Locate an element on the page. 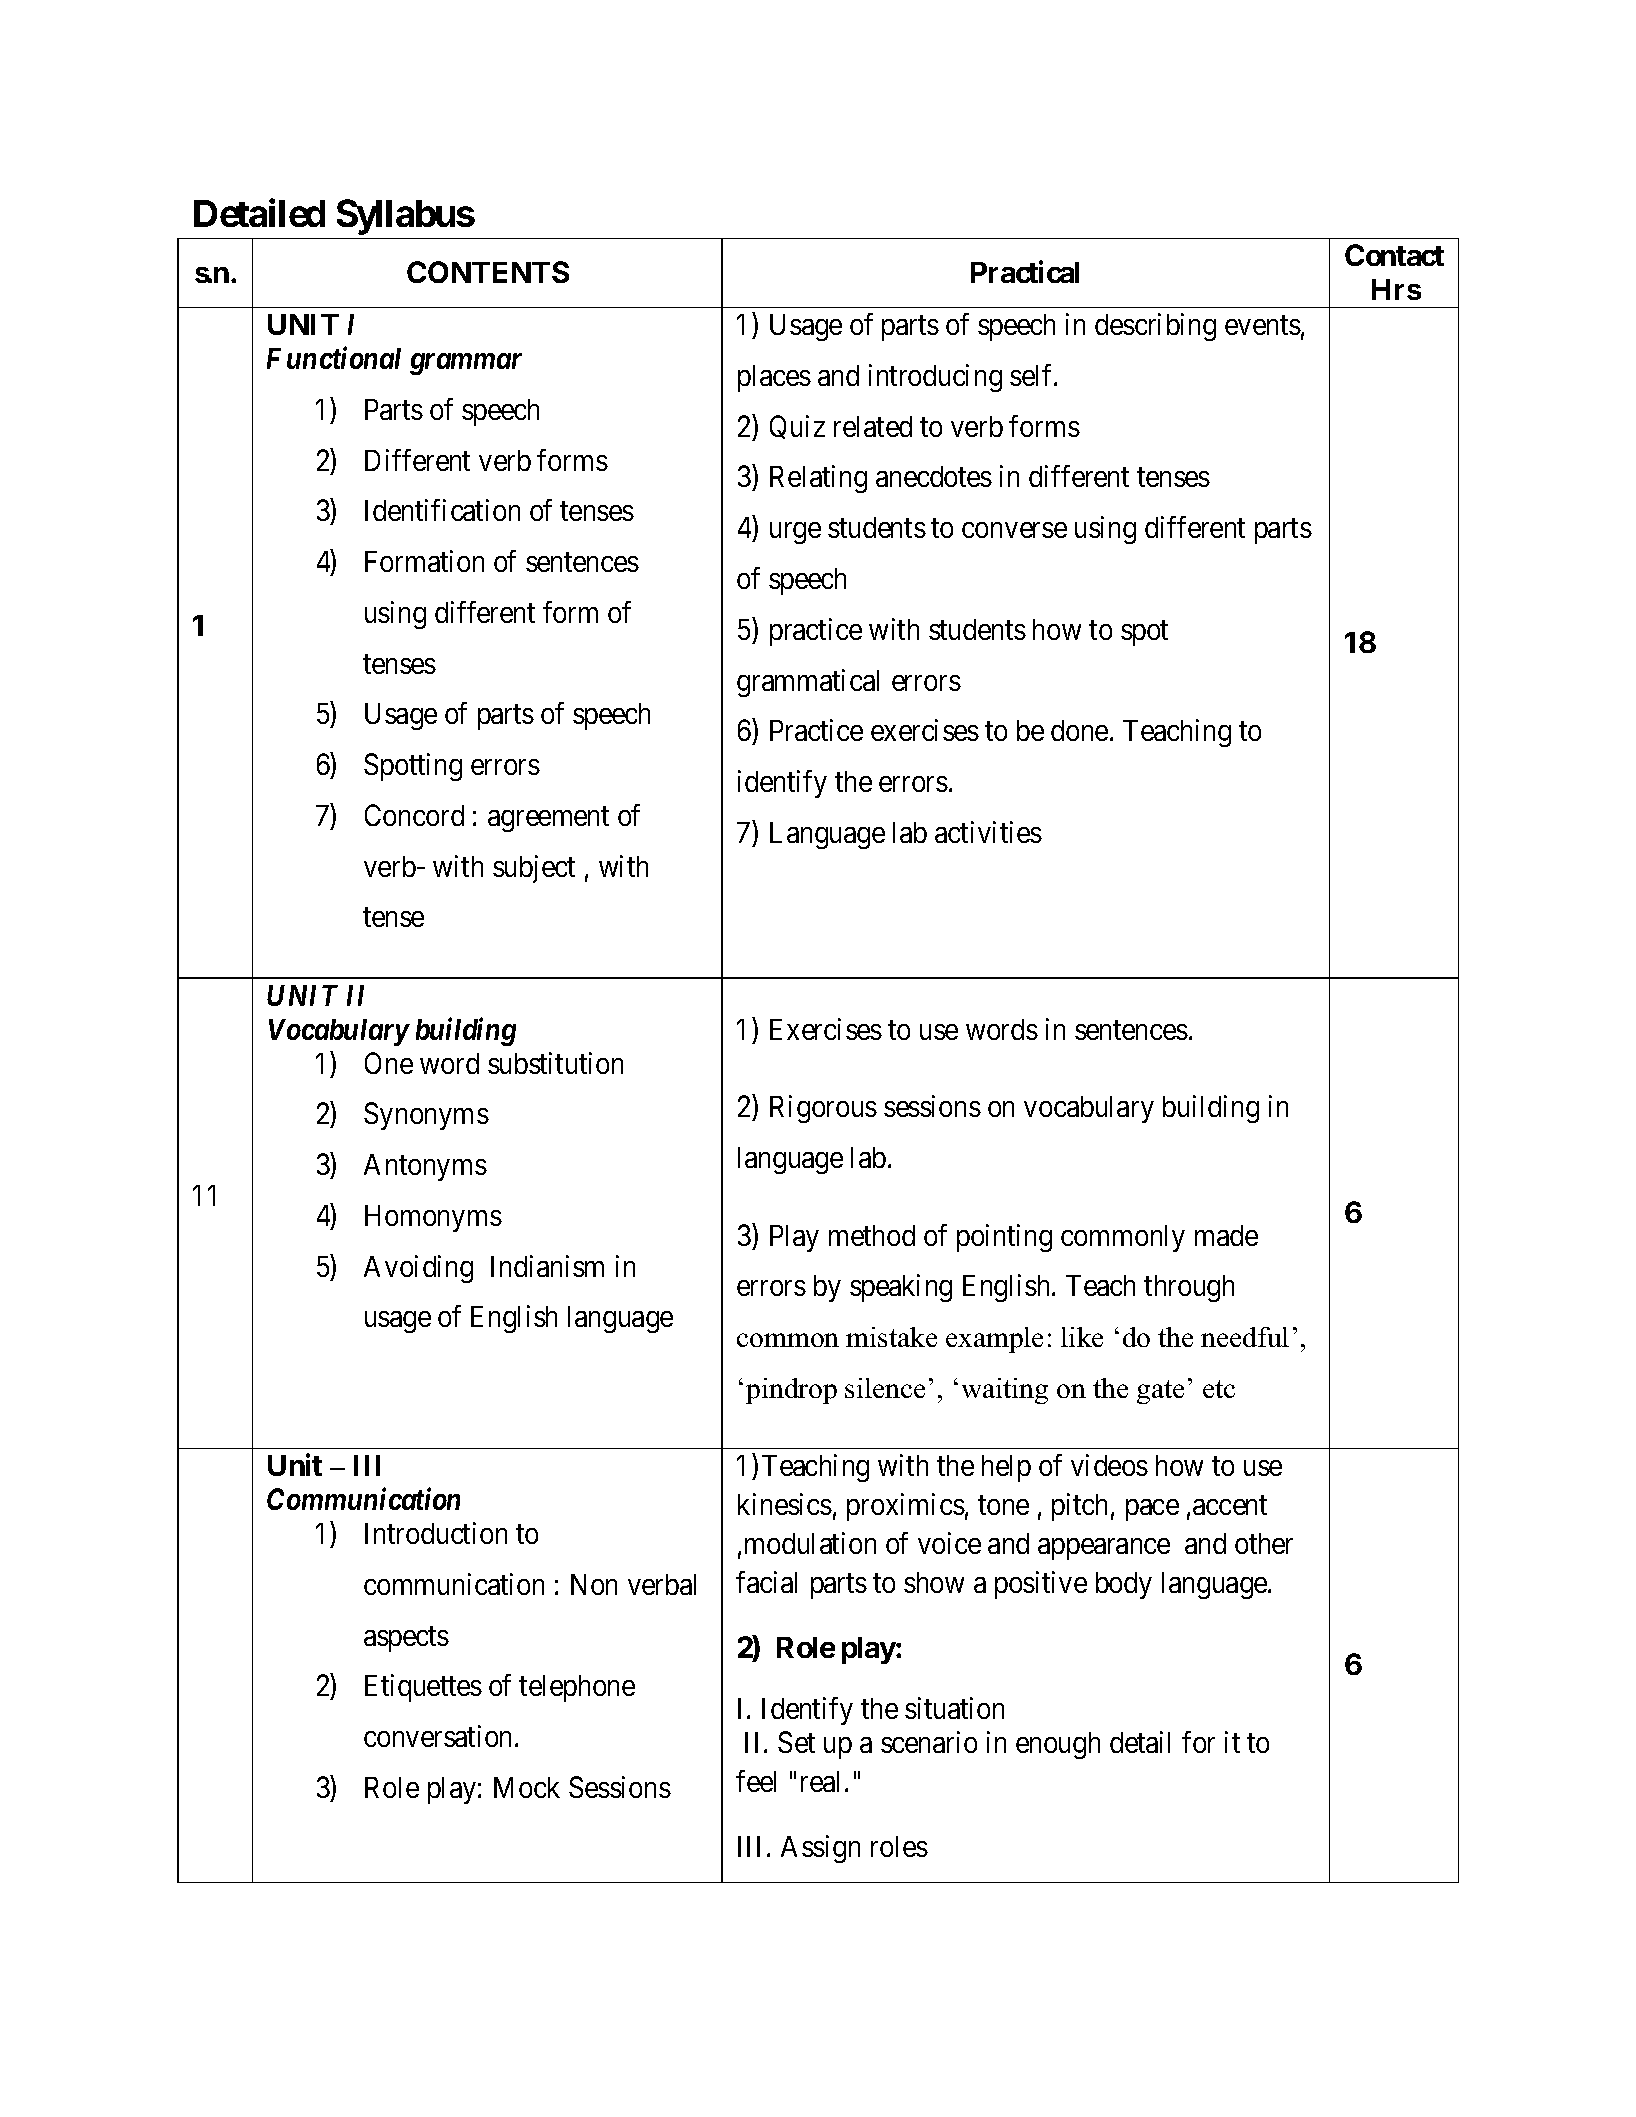 This document has width=1636, height=2117. speaking is located at coordinates (901, 1288).
